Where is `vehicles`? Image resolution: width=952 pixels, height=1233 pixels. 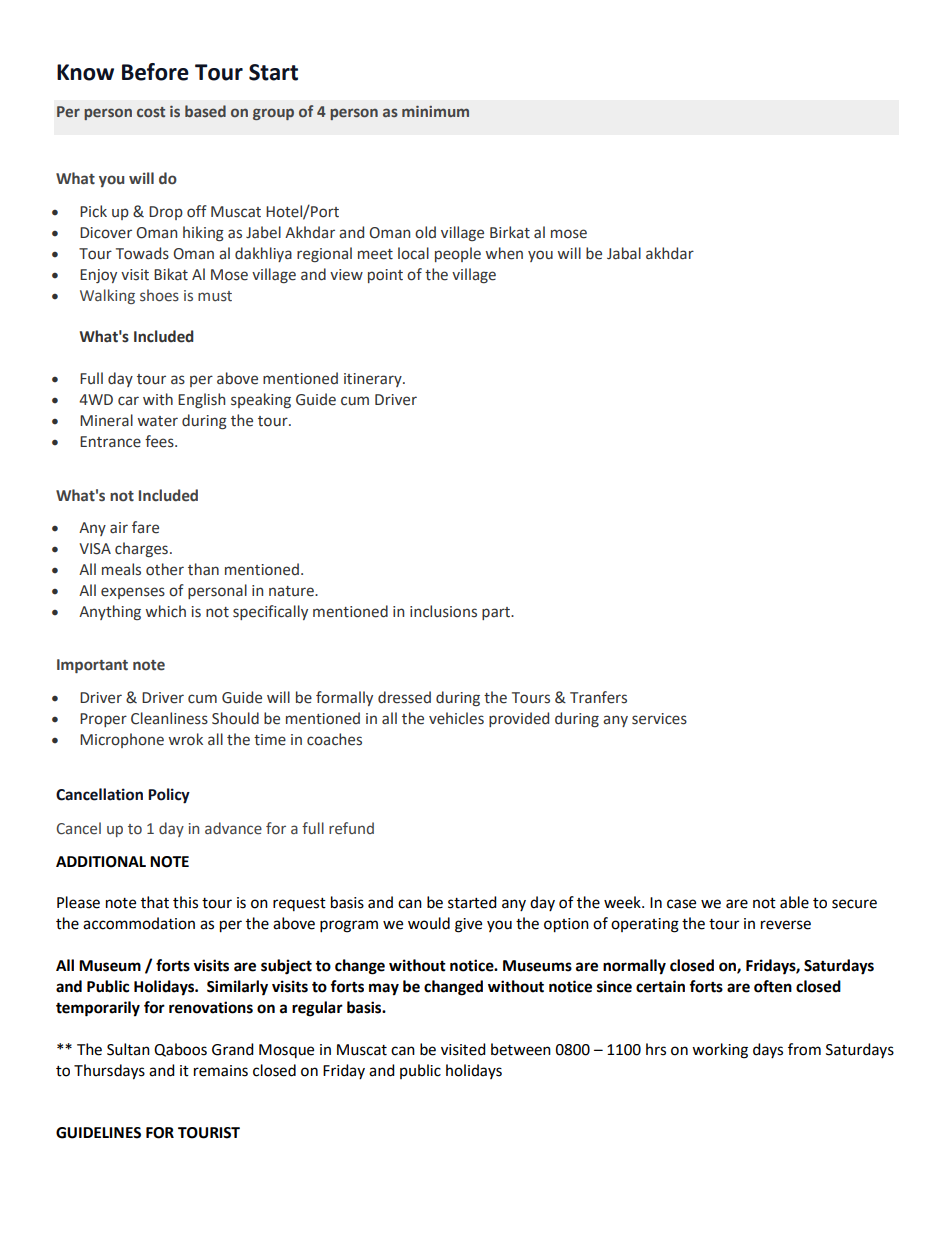
vehicles is located at coordinates (456, 718).
